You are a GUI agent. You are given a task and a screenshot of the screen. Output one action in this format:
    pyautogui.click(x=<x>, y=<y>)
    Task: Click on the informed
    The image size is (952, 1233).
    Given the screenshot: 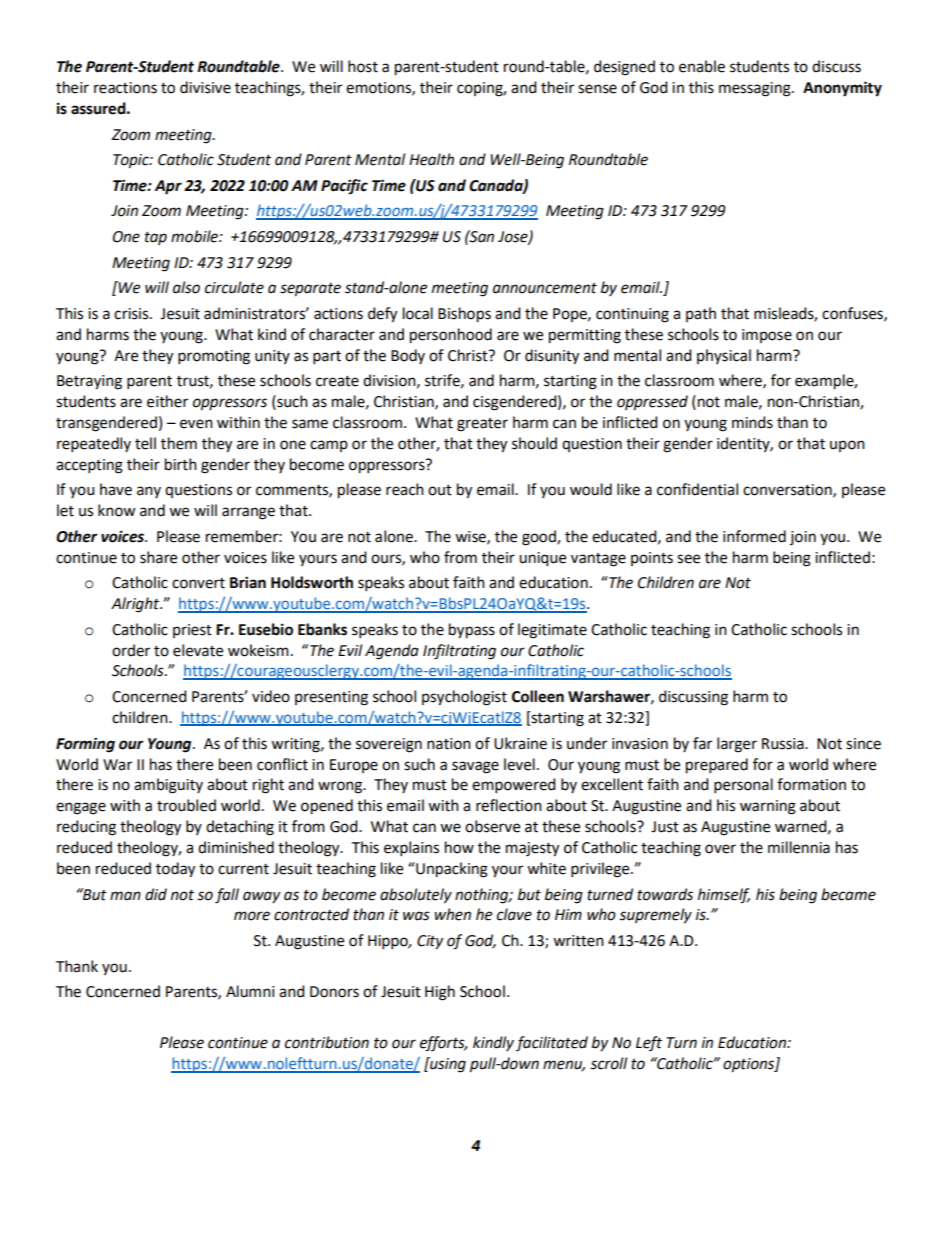 What is the action you would take?
    pyautogui.click(x=754, y=536)
